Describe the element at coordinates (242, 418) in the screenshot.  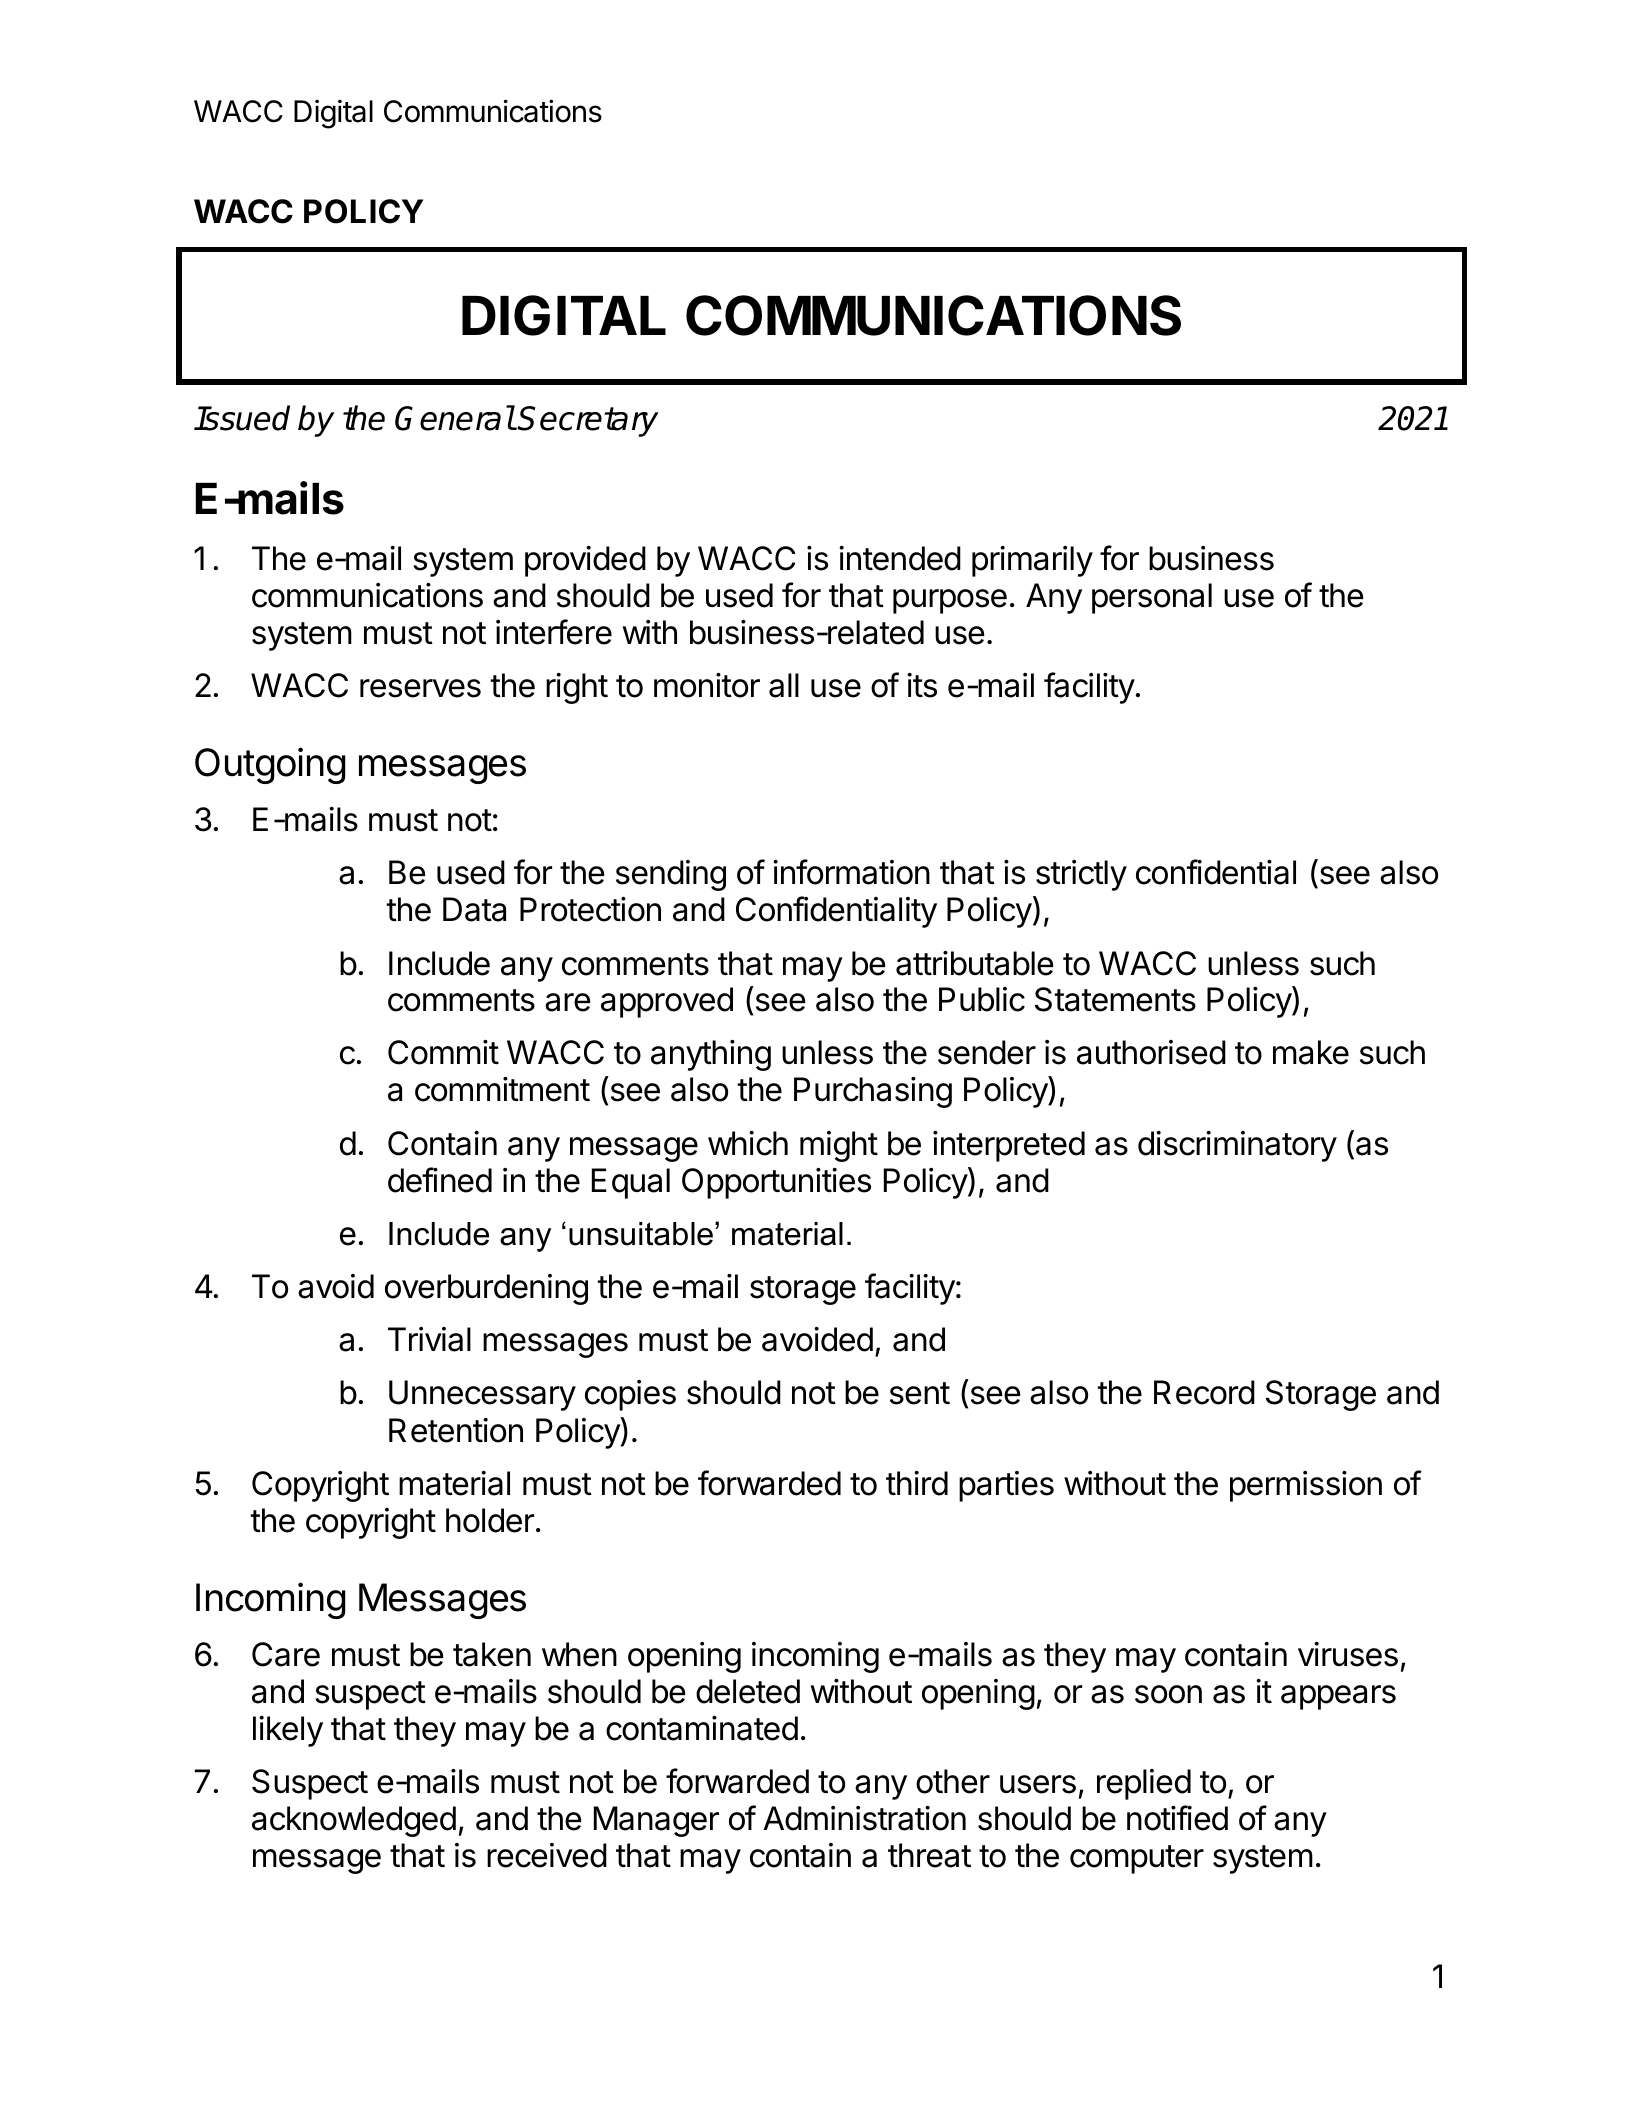
I see `Issued` at that location.
